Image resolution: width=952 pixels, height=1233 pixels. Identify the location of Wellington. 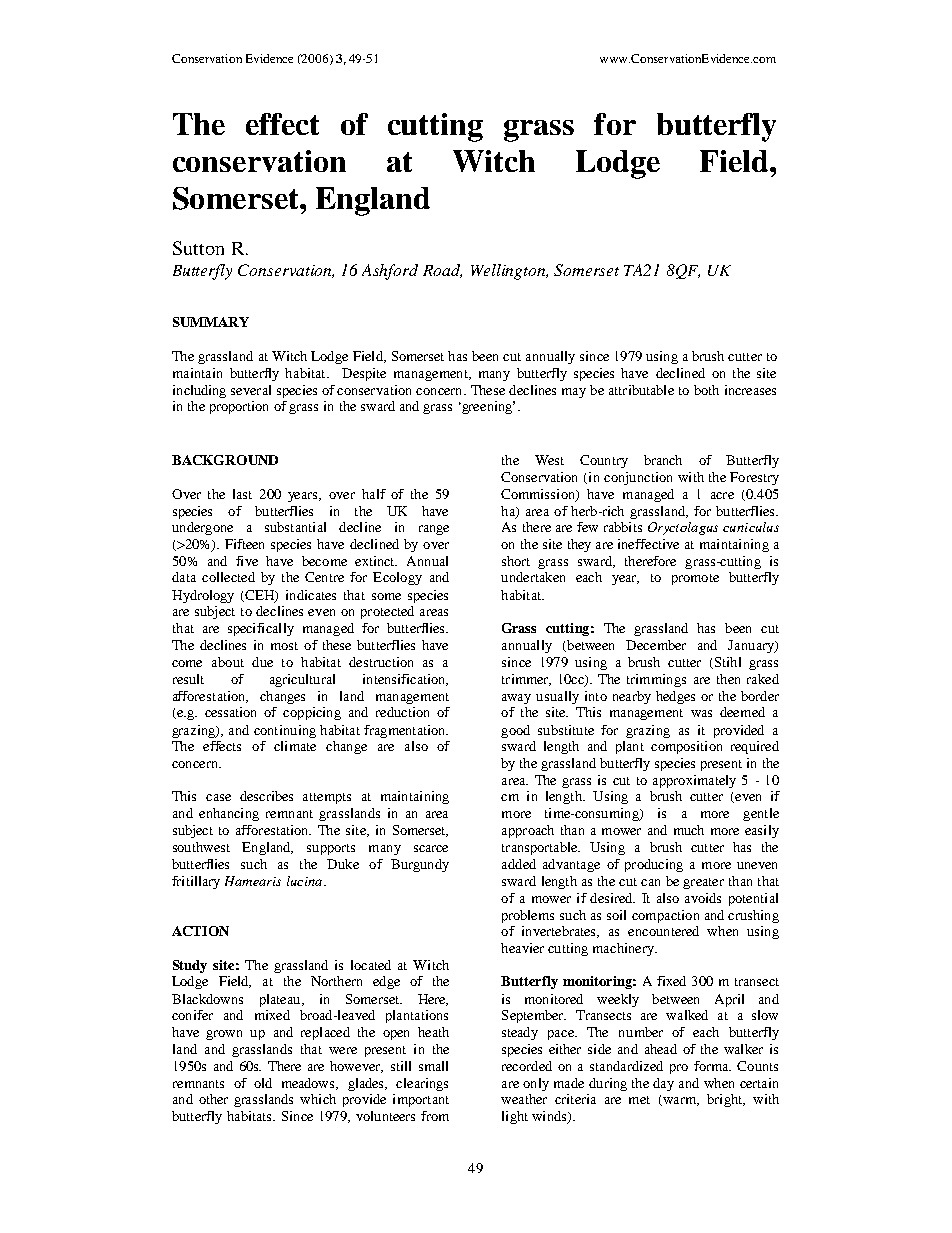
(509, 272).
